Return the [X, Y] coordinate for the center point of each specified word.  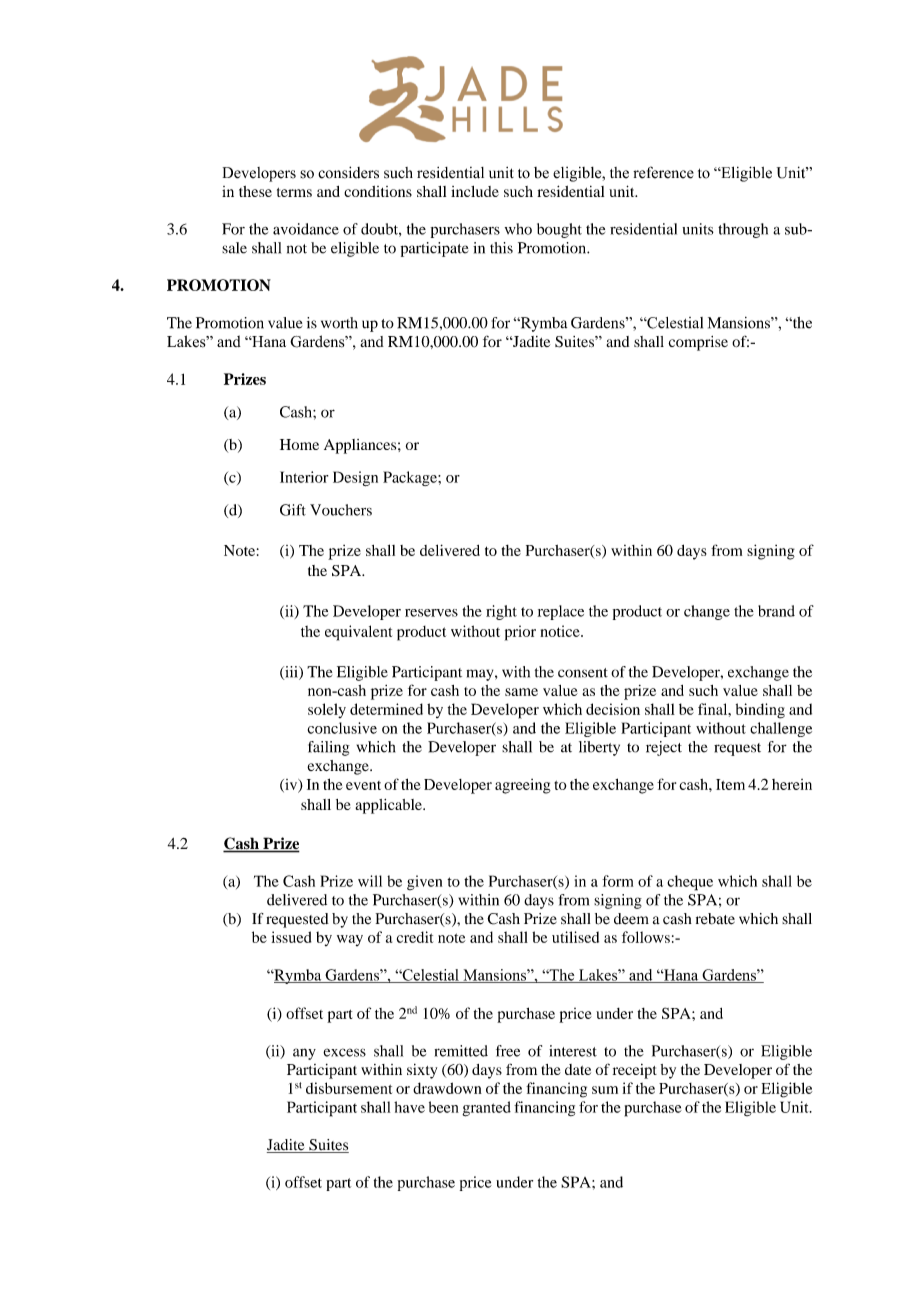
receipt [635, 1071]
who [518, 229]
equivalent [358, 633]
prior [520, 633]
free [508, 1051]
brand [776, 611]
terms [294, 192]
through [743, 230]
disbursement [349, 1088]
